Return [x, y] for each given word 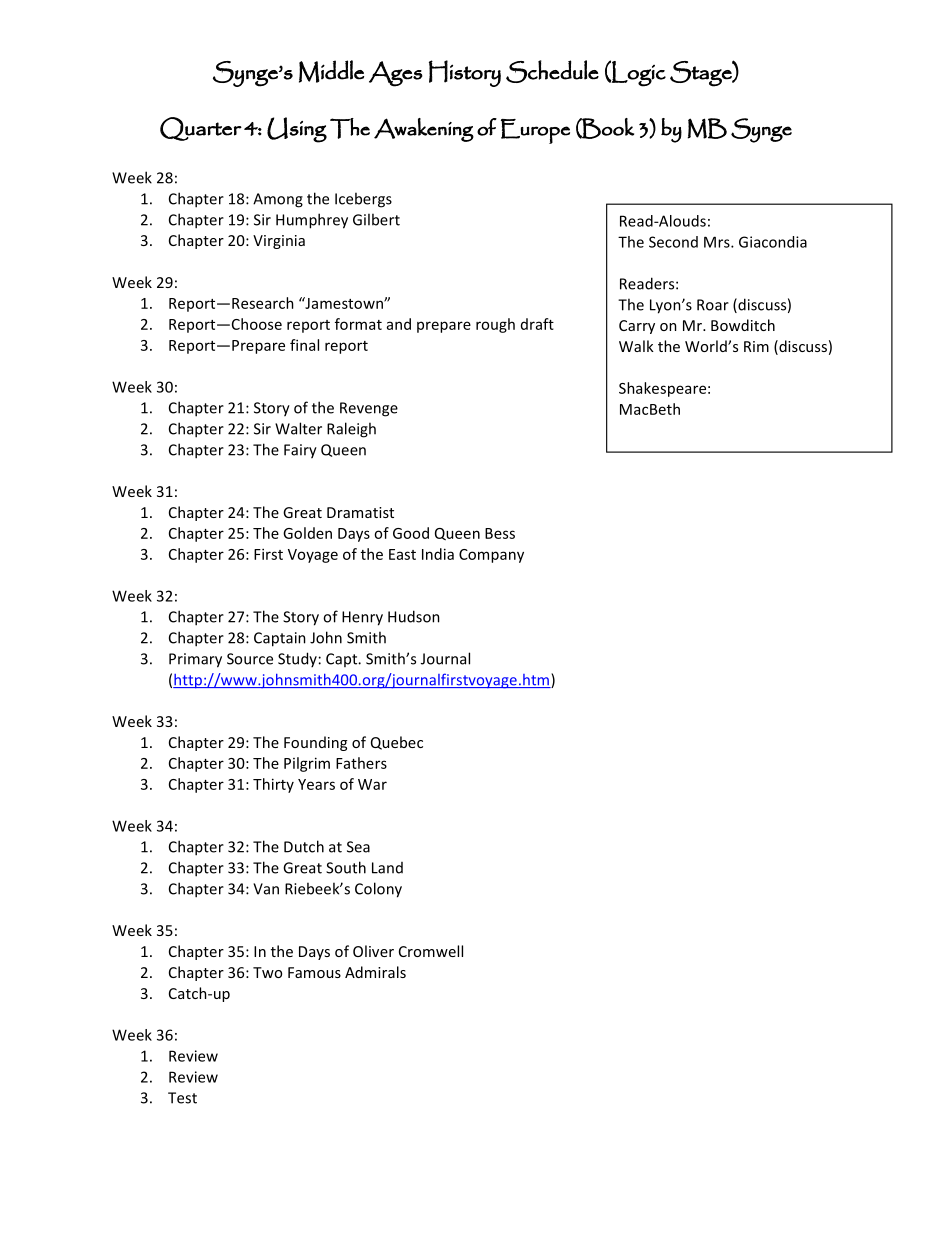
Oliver [373, 951]
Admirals [375, 972]
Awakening [424, 130]
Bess [500, 533]
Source [250, 659]
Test [182, 1098]
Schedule [552, 71]
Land [387, 868]
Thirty [273, 785]
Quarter [201, 129]
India [438, 554]
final [304, 345]
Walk [636, 346]
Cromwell [431, 951]
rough [495, 325]
